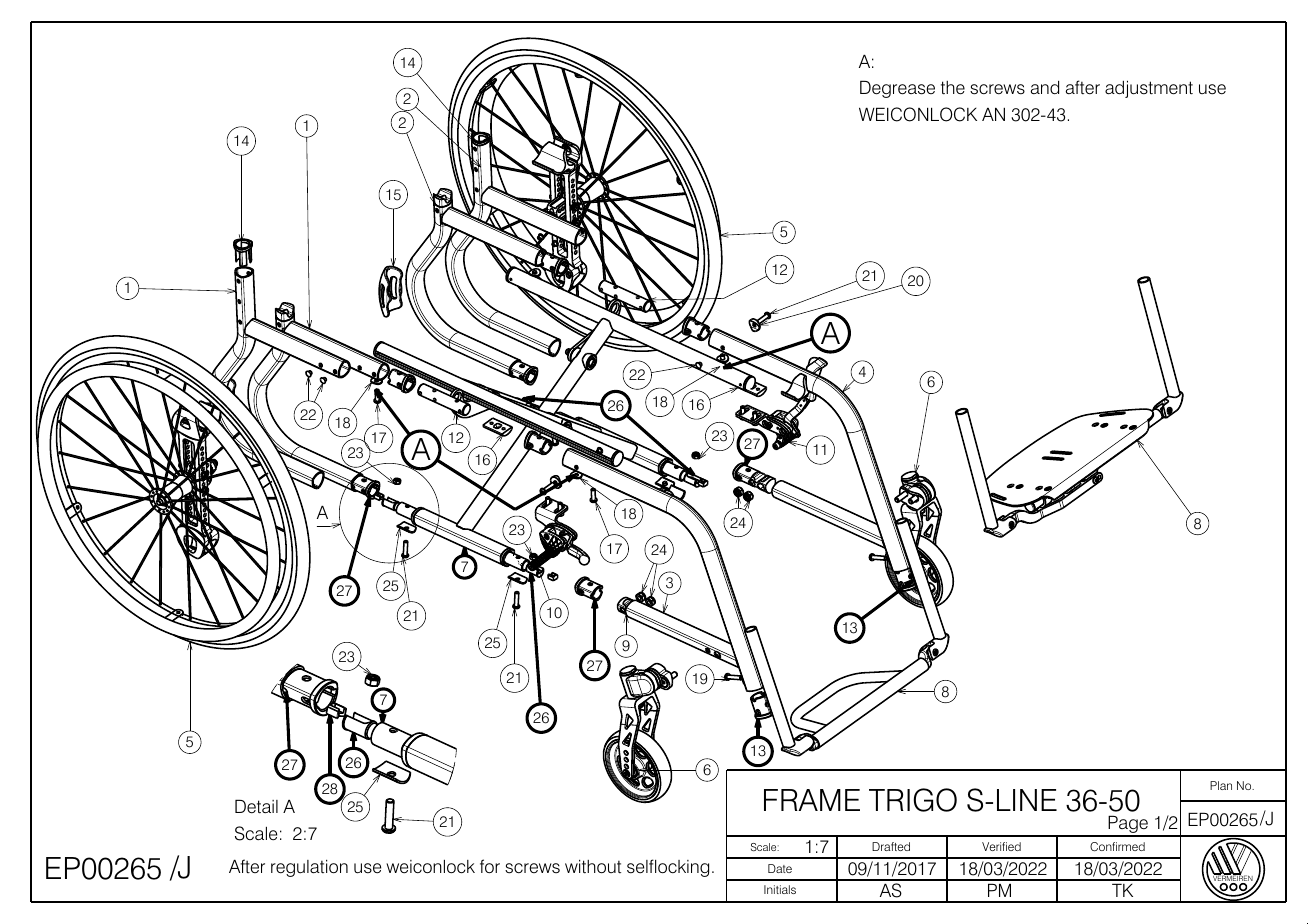 The height and width of the screenshot is (924, 1308). Describe the element at coordinates (1149, 89) in the screenshot. I see `adjustment` at that location.
